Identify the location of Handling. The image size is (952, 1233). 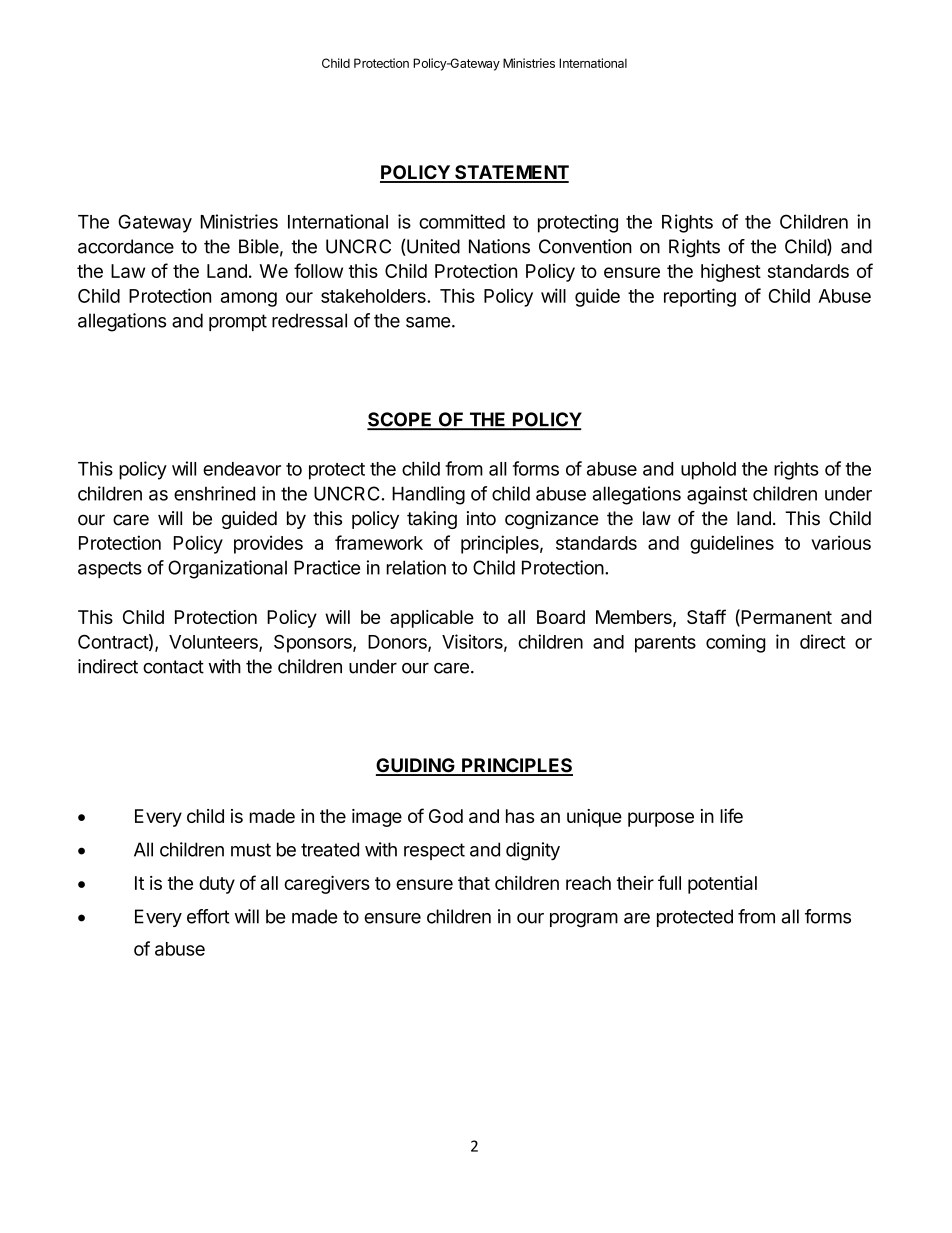
(428, 495).
